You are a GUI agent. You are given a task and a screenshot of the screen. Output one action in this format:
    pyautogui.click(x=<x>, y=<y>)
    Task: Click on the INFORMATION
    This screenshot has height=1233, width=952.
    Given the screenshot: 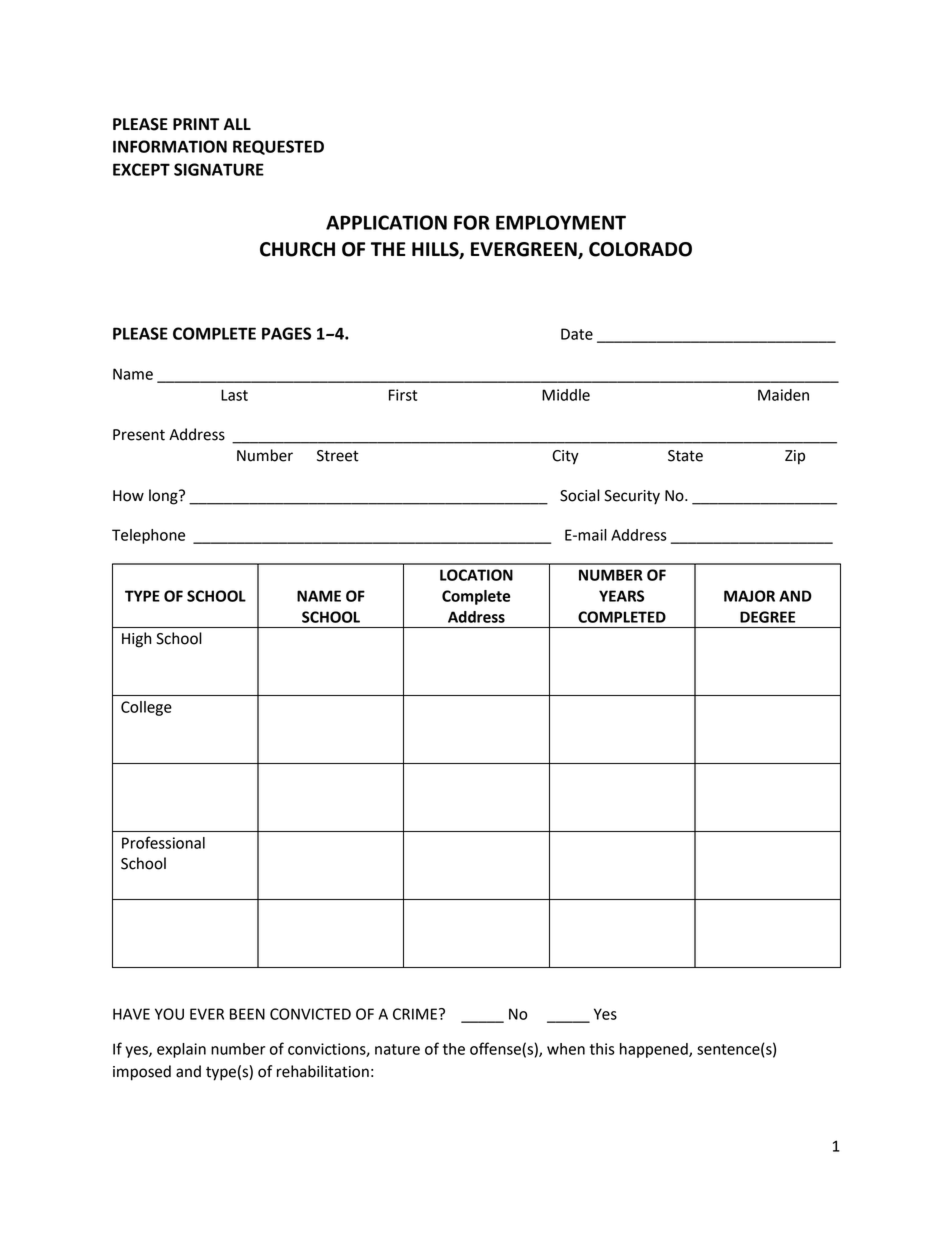 What is the action you would take?
    pyautogui.click(x=170, y=146)
